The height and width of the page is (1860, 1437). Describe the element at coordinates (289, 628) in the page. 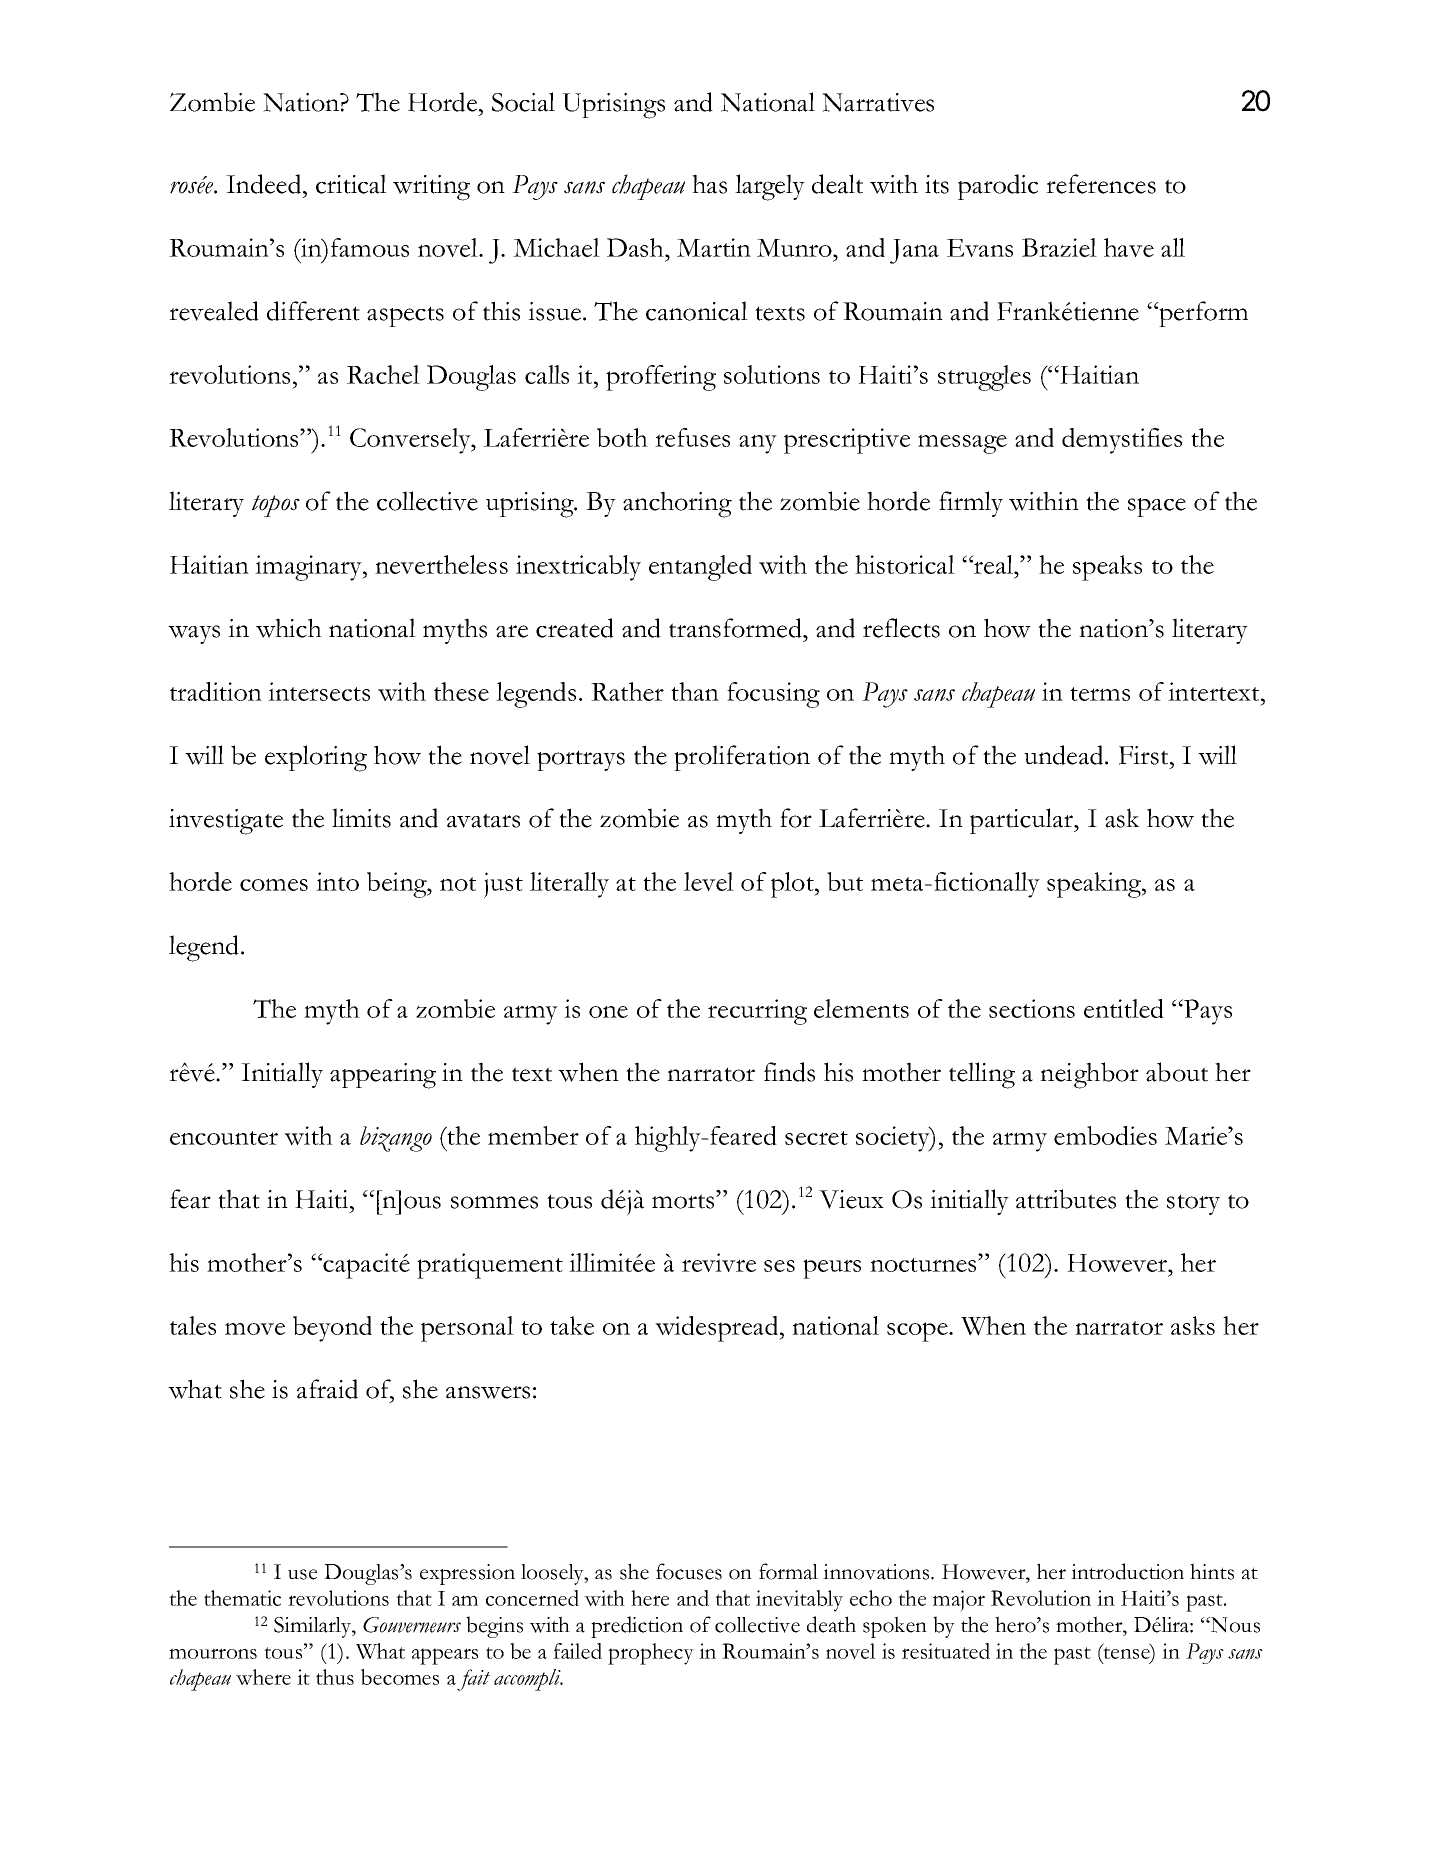

I see `which` at that location.
